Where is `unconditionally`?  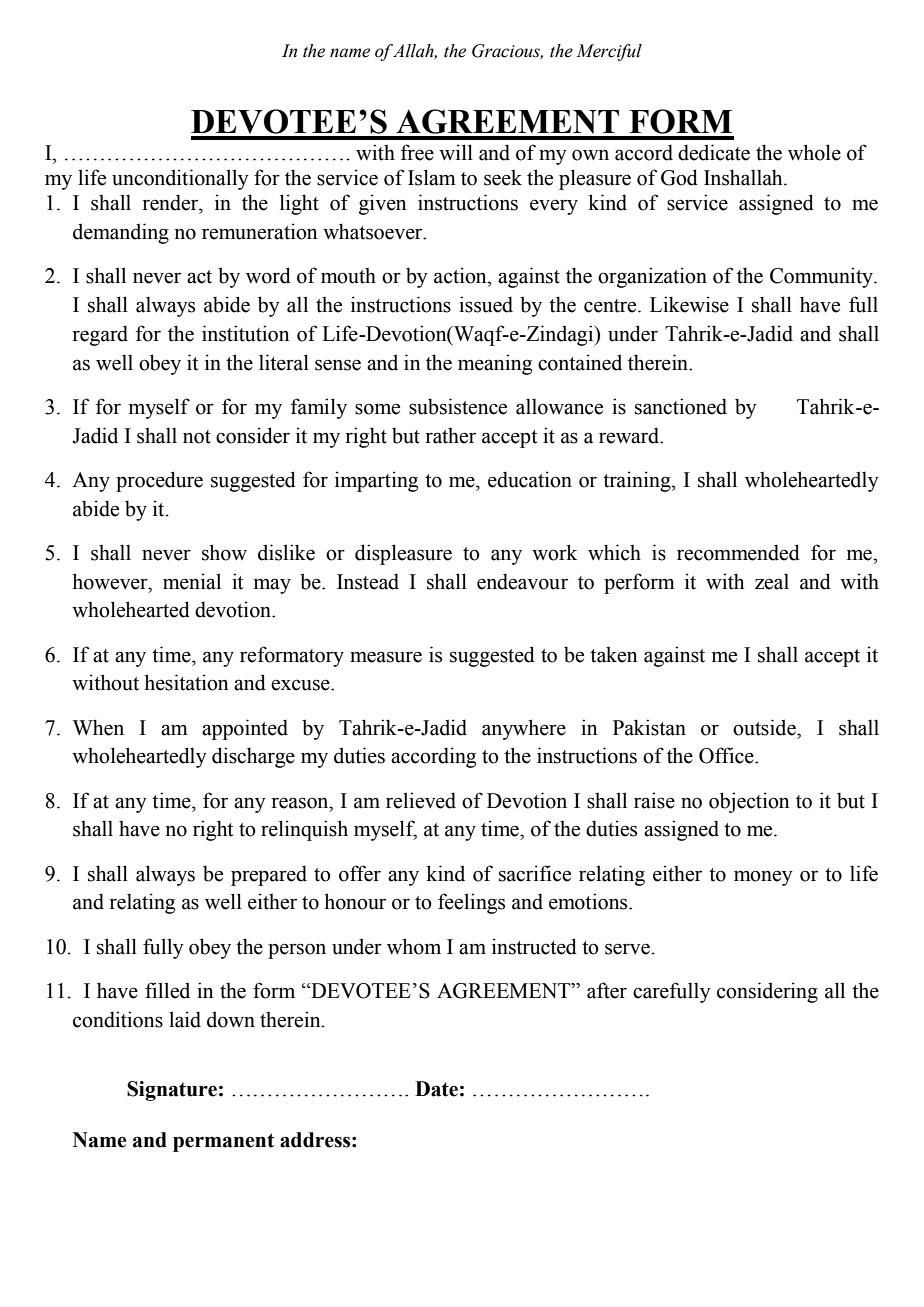 unconditionally is located at coordinates (180, 179).
